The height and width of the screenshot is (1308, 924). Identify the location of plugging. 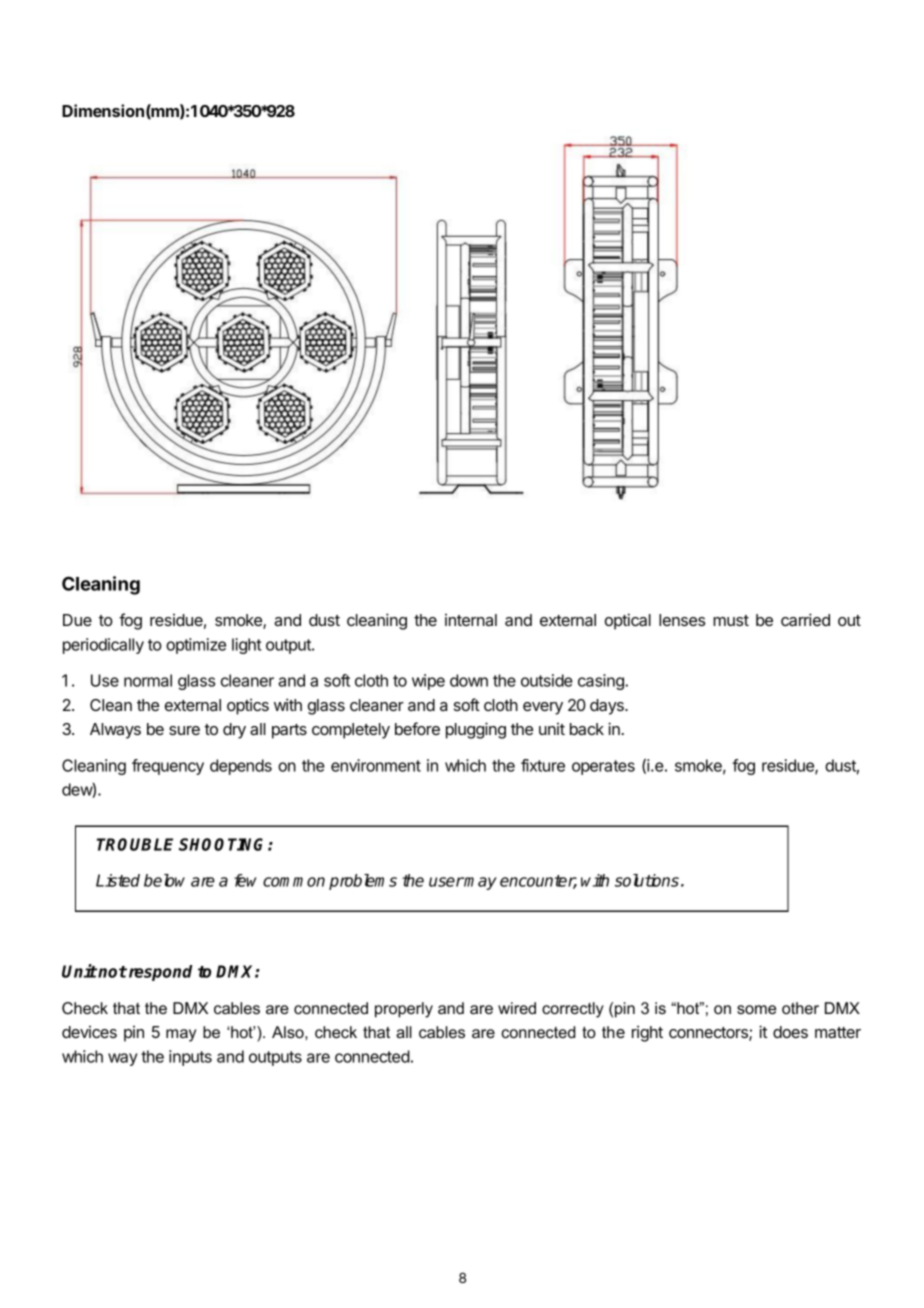
(476, 730).
